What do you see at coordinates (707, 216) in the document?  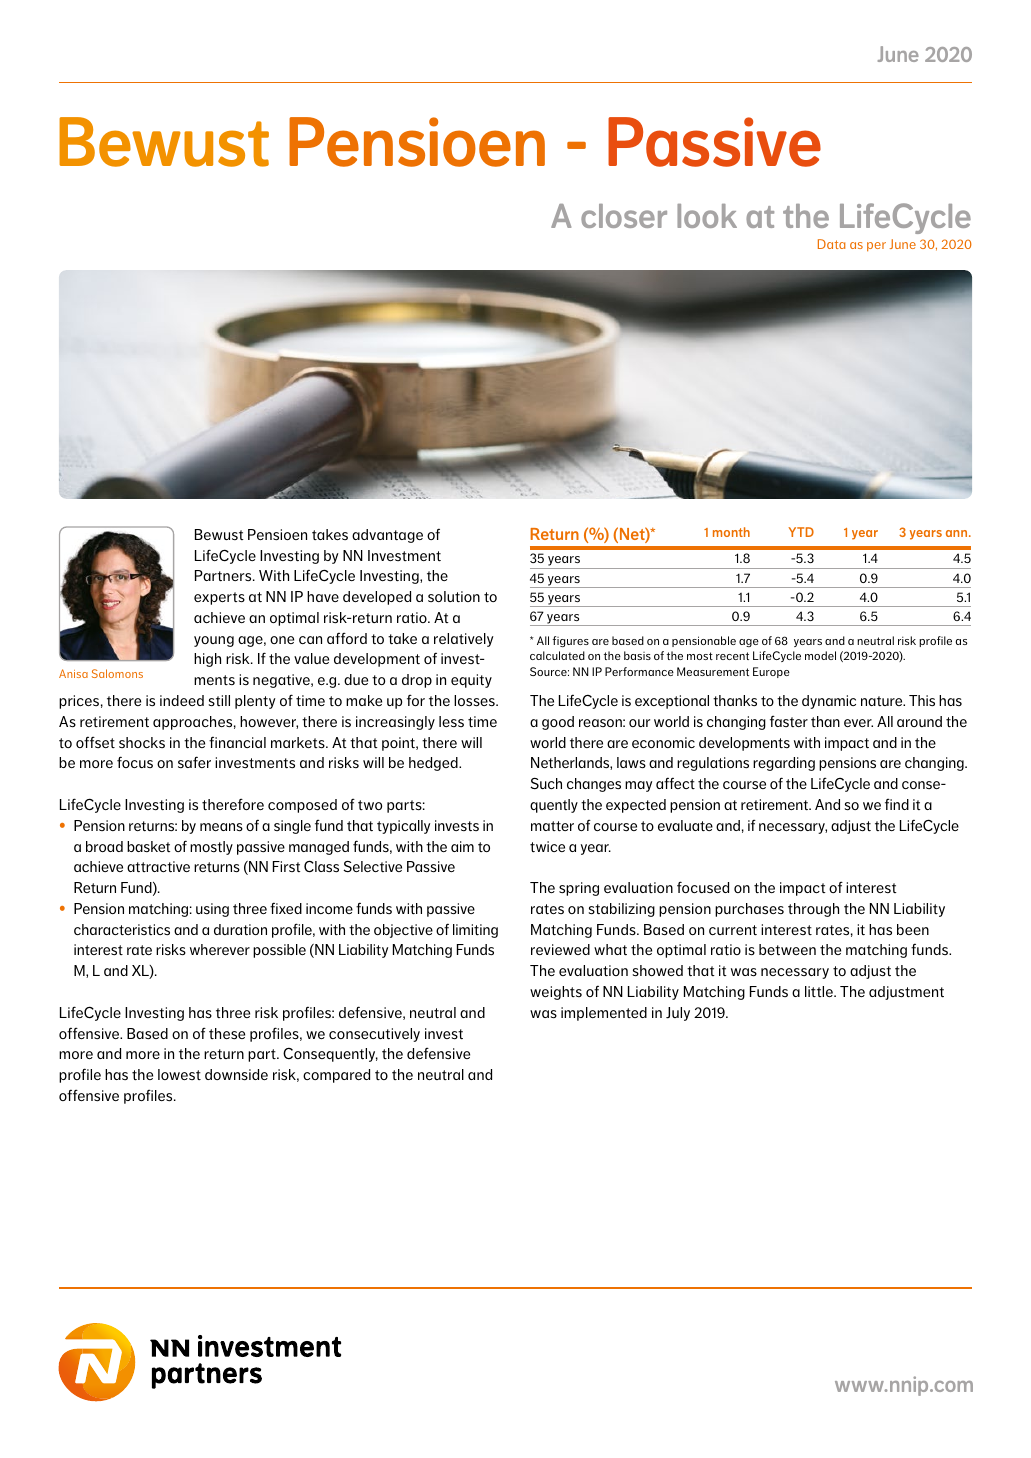 I see `look` at bounding box center [707, 216].
